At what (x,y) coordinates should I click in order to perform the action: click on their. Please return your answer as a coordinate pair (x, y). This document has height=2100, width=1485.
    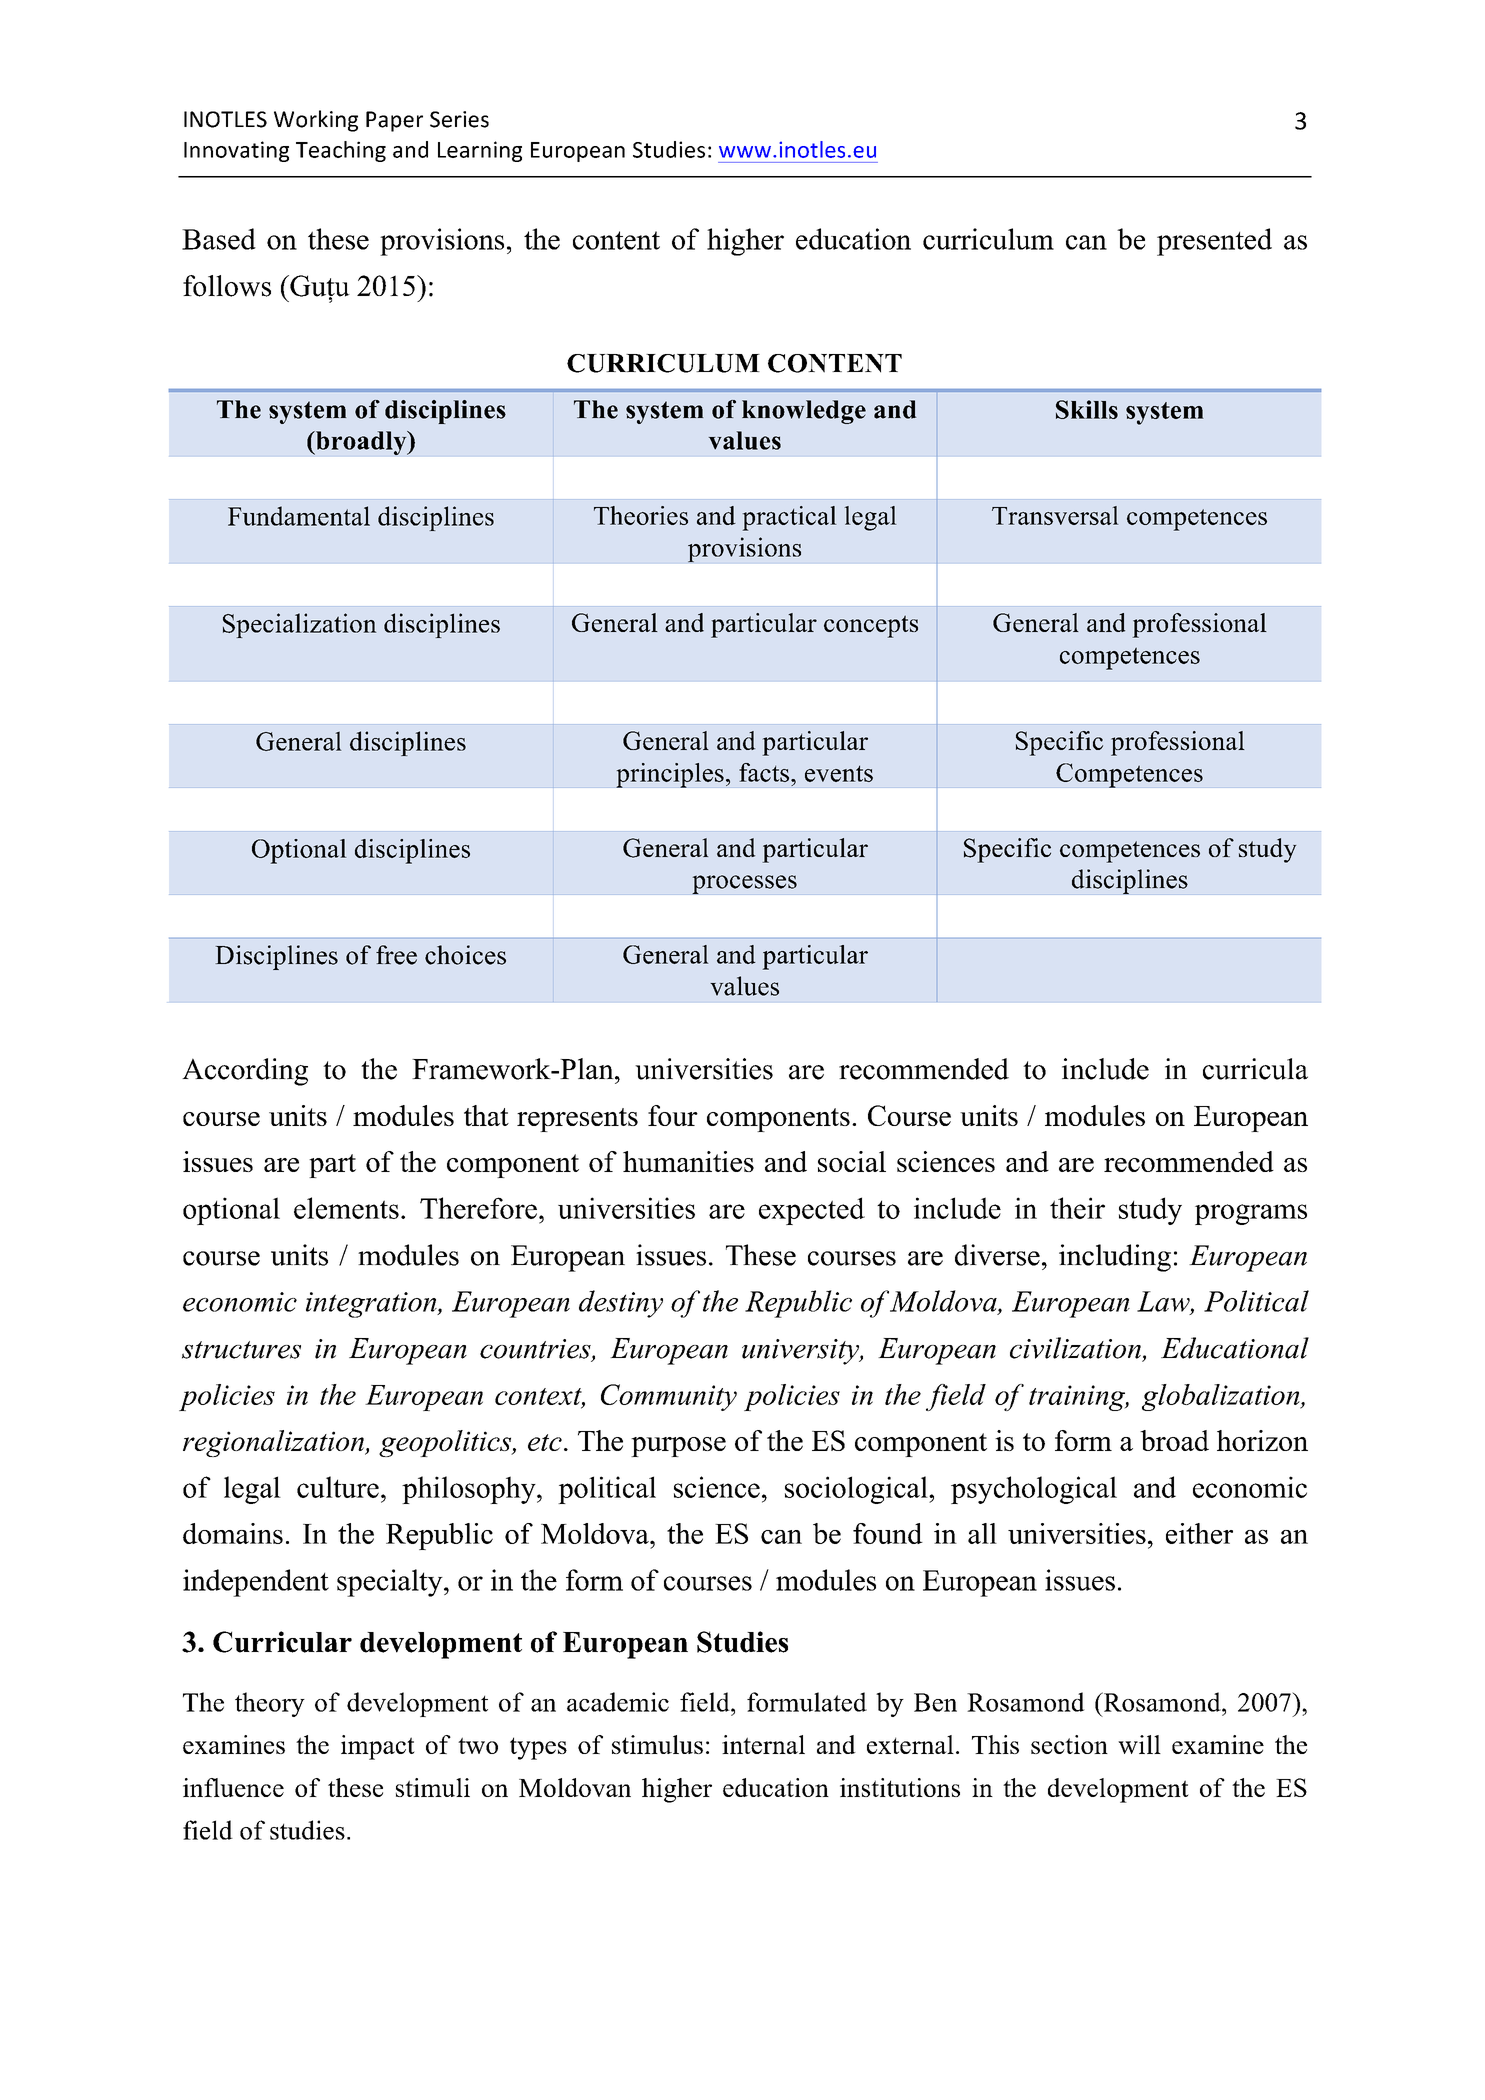
    Looking at the image, I should click on (1077, 1208).
